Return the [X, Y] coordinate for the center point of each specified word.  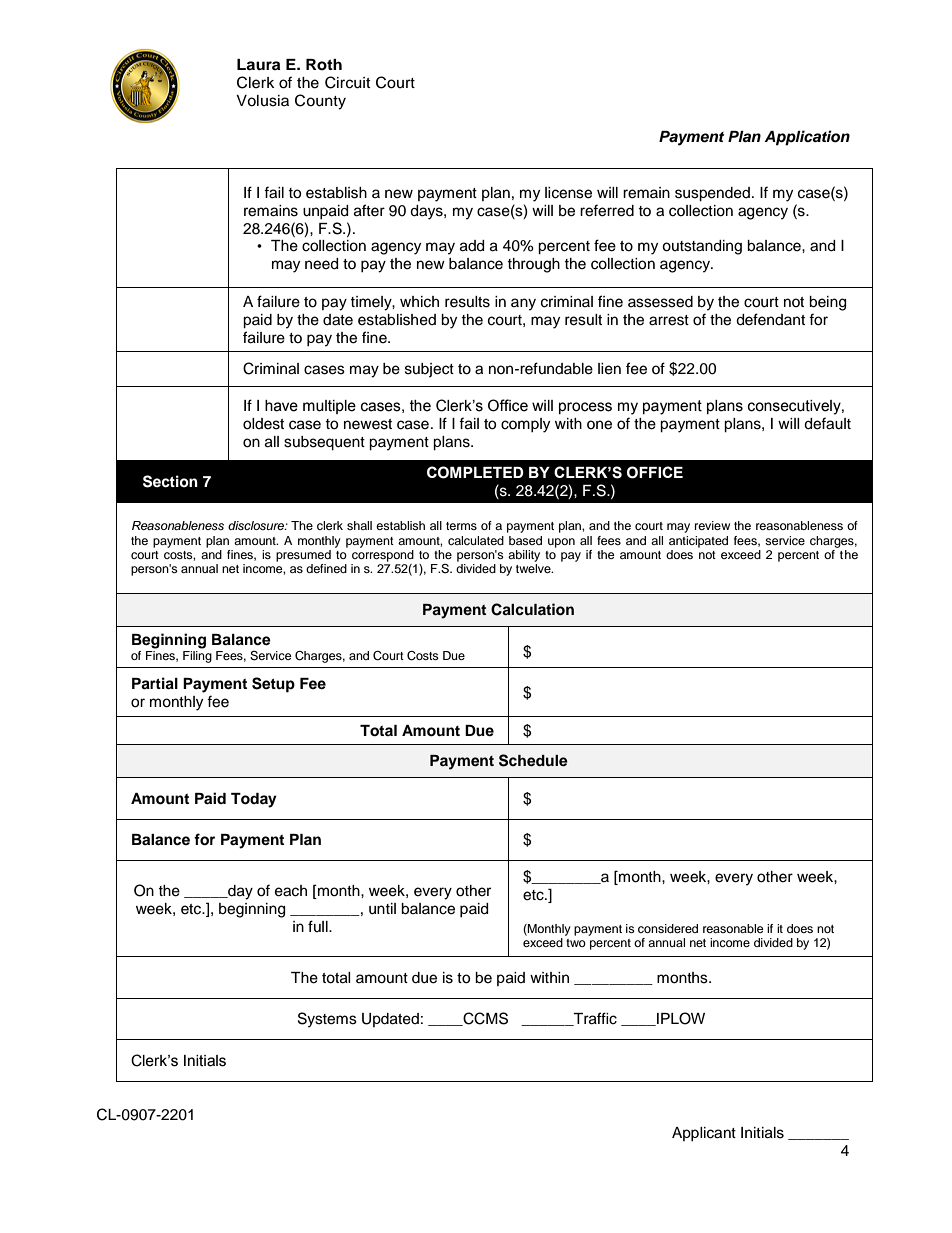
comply [525, 425]
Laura [258, 65]
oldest [263, 424]
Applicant [704, 1134]
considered [668, 928]
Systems [327, 1020]
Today [254, 800]
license [568, 193]
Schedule [533, 760]
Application [807, 138]
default [827, 423]
